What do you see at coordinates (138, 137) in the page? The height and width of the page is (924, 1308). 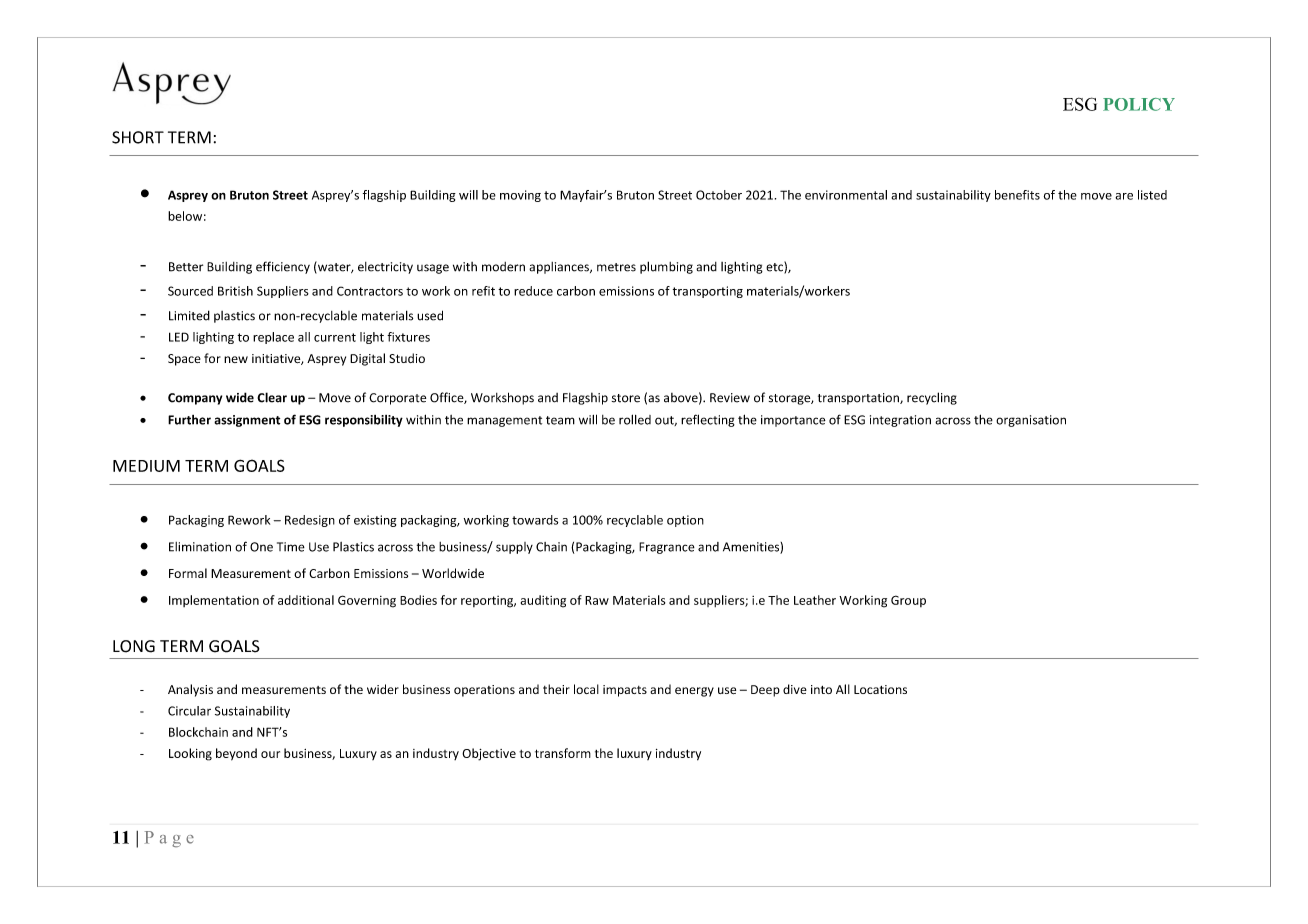 I see `SHORT` at bounding box center [138, 137].
